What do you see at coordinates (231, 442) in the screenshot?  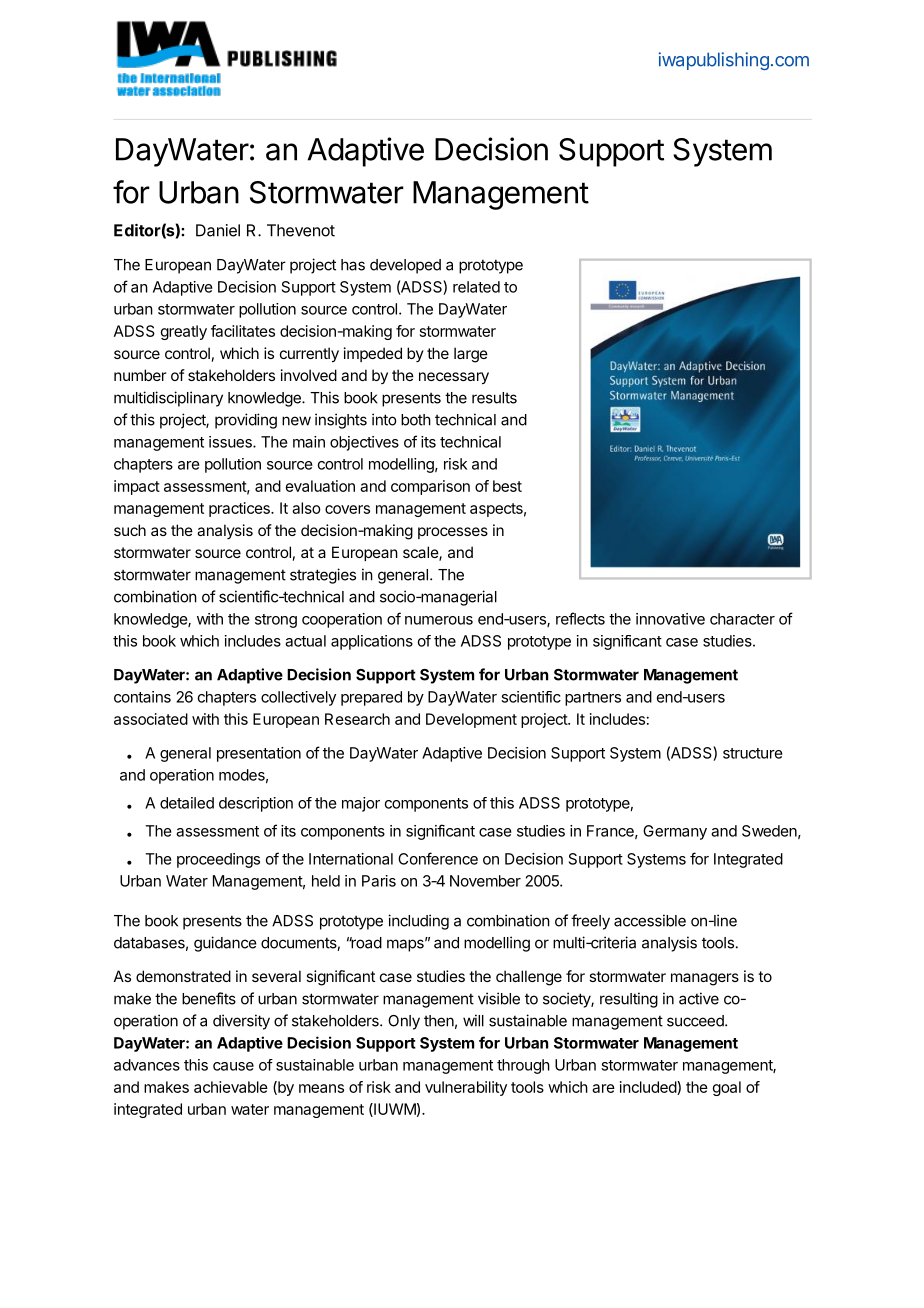 I see `issues` at bounding box center [231, 442].
